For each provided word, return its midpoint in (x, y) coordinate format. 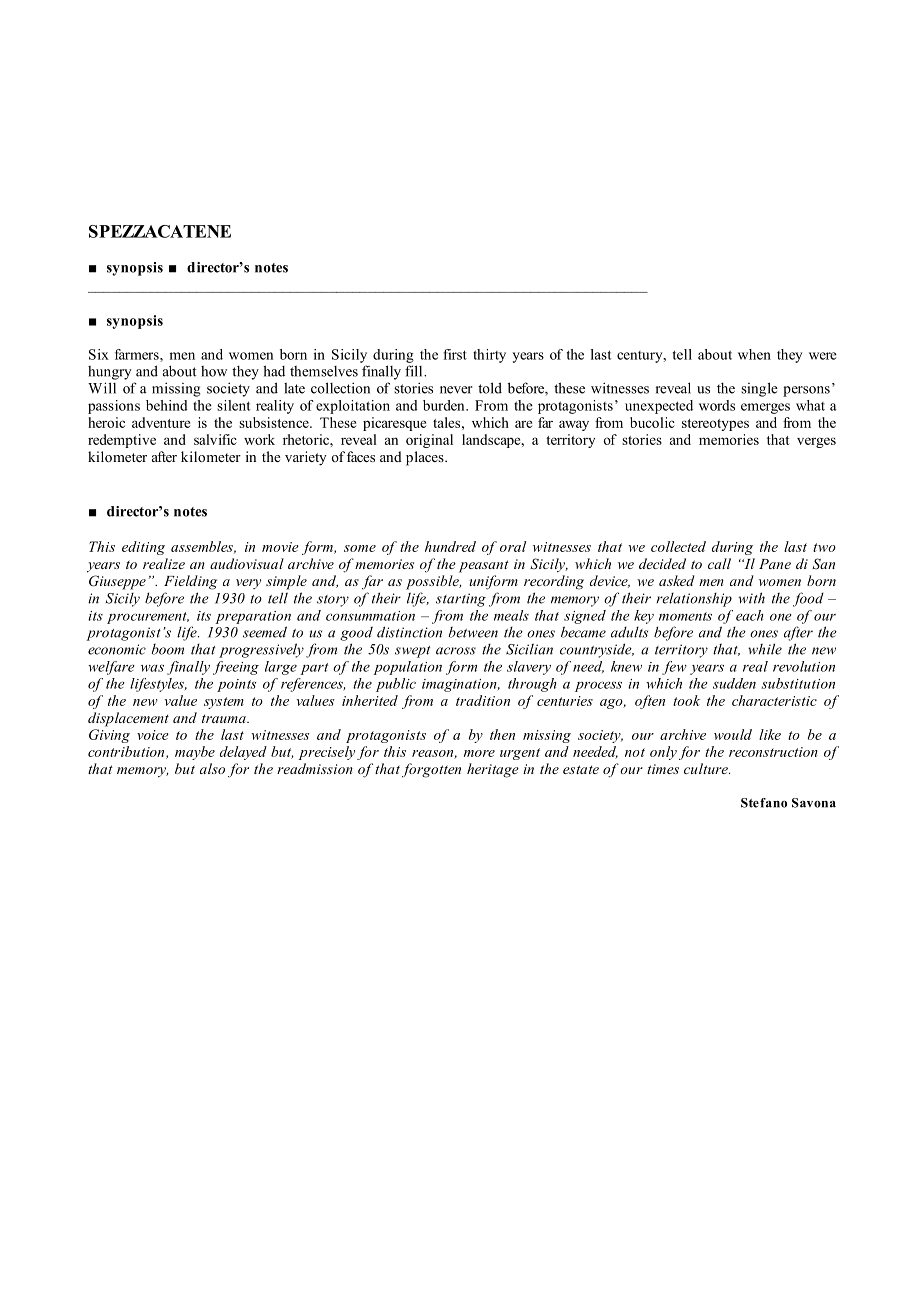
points (236, 685)
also (212, 768)
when (754, 354)
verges (816, 442)
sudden (734, 683)
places (426, 458)
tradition (483, 700)
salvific (215, 439)
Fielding (190, 582)
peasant (484, 566)
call (719, 563)
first (455, 354)
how (214, 371)
